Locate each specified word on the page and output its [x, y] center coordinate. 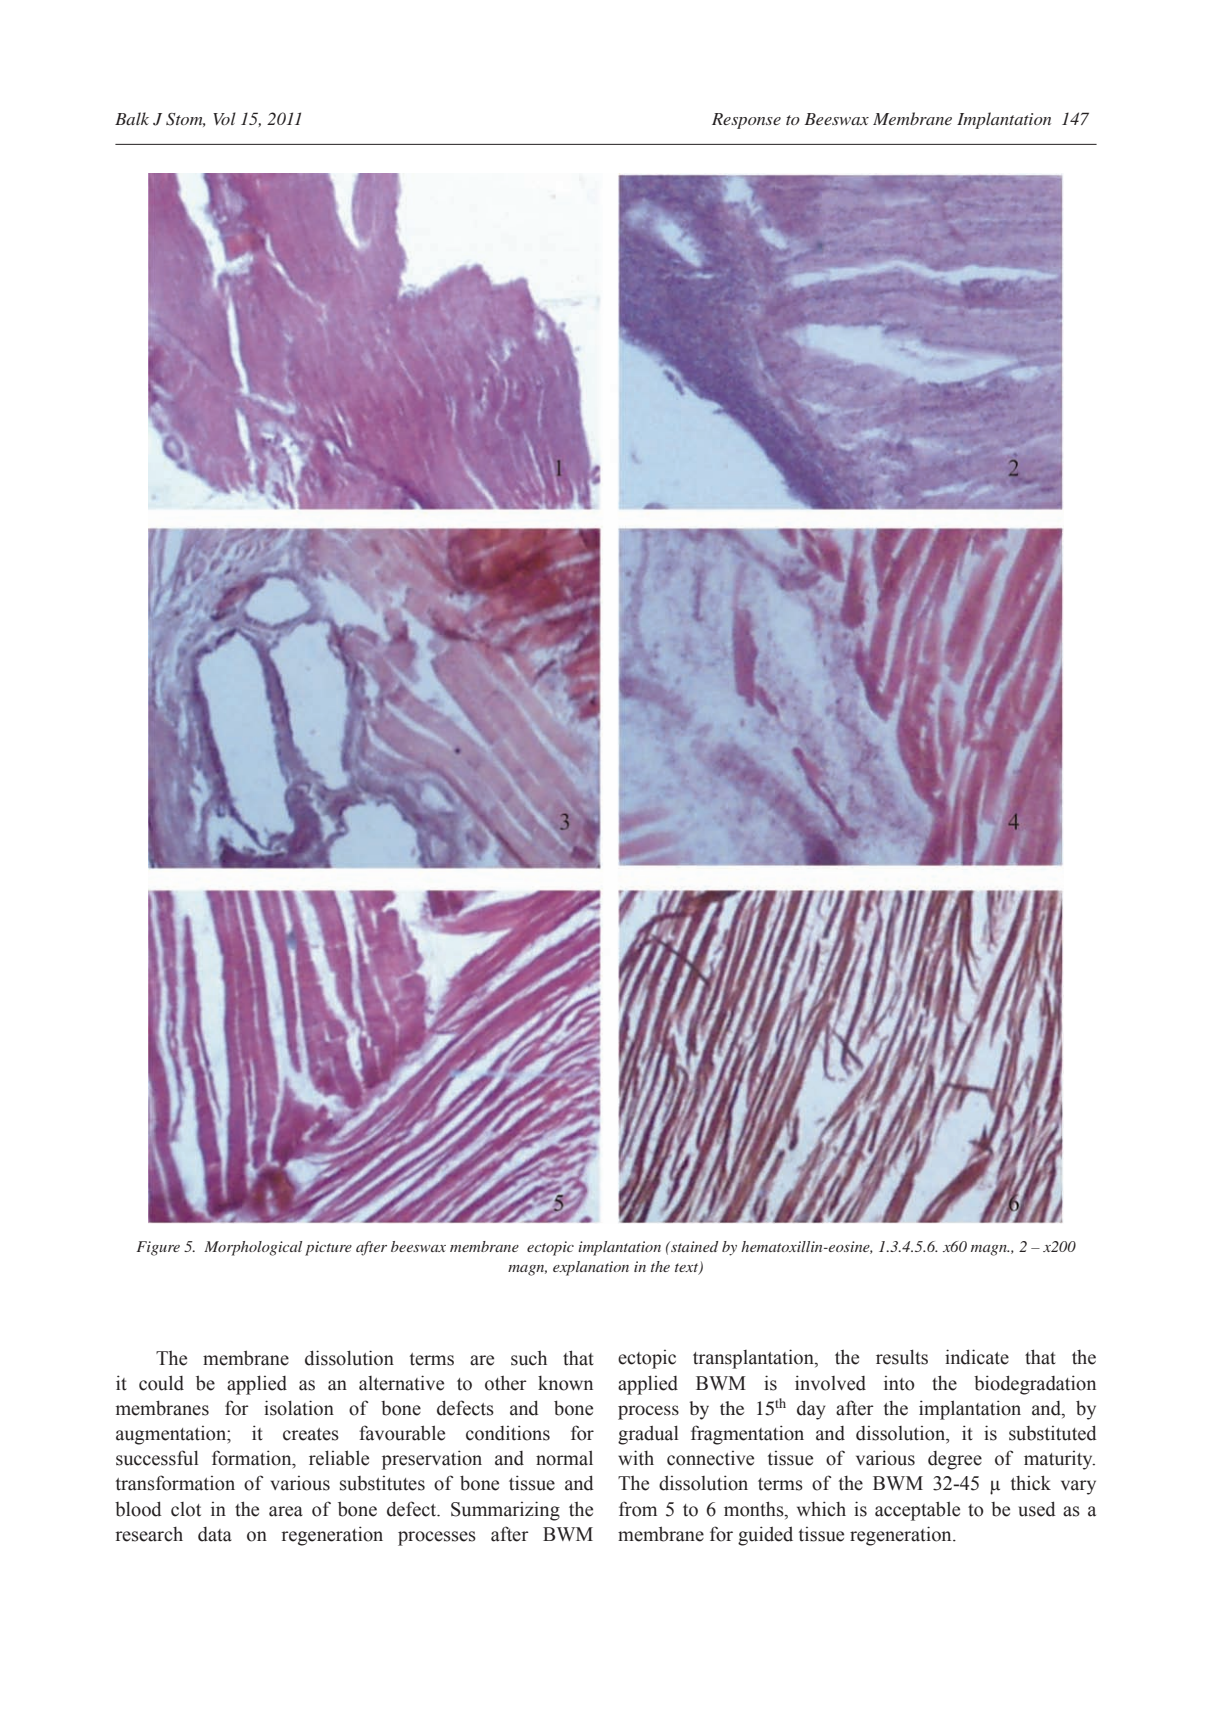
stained [694, 1246]
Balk [132, 118]
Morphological [253, 1248]
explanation [591, 1268]
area [286, 1511]
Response [746, 121]
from [638, 1509]
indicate [977, 1357]
